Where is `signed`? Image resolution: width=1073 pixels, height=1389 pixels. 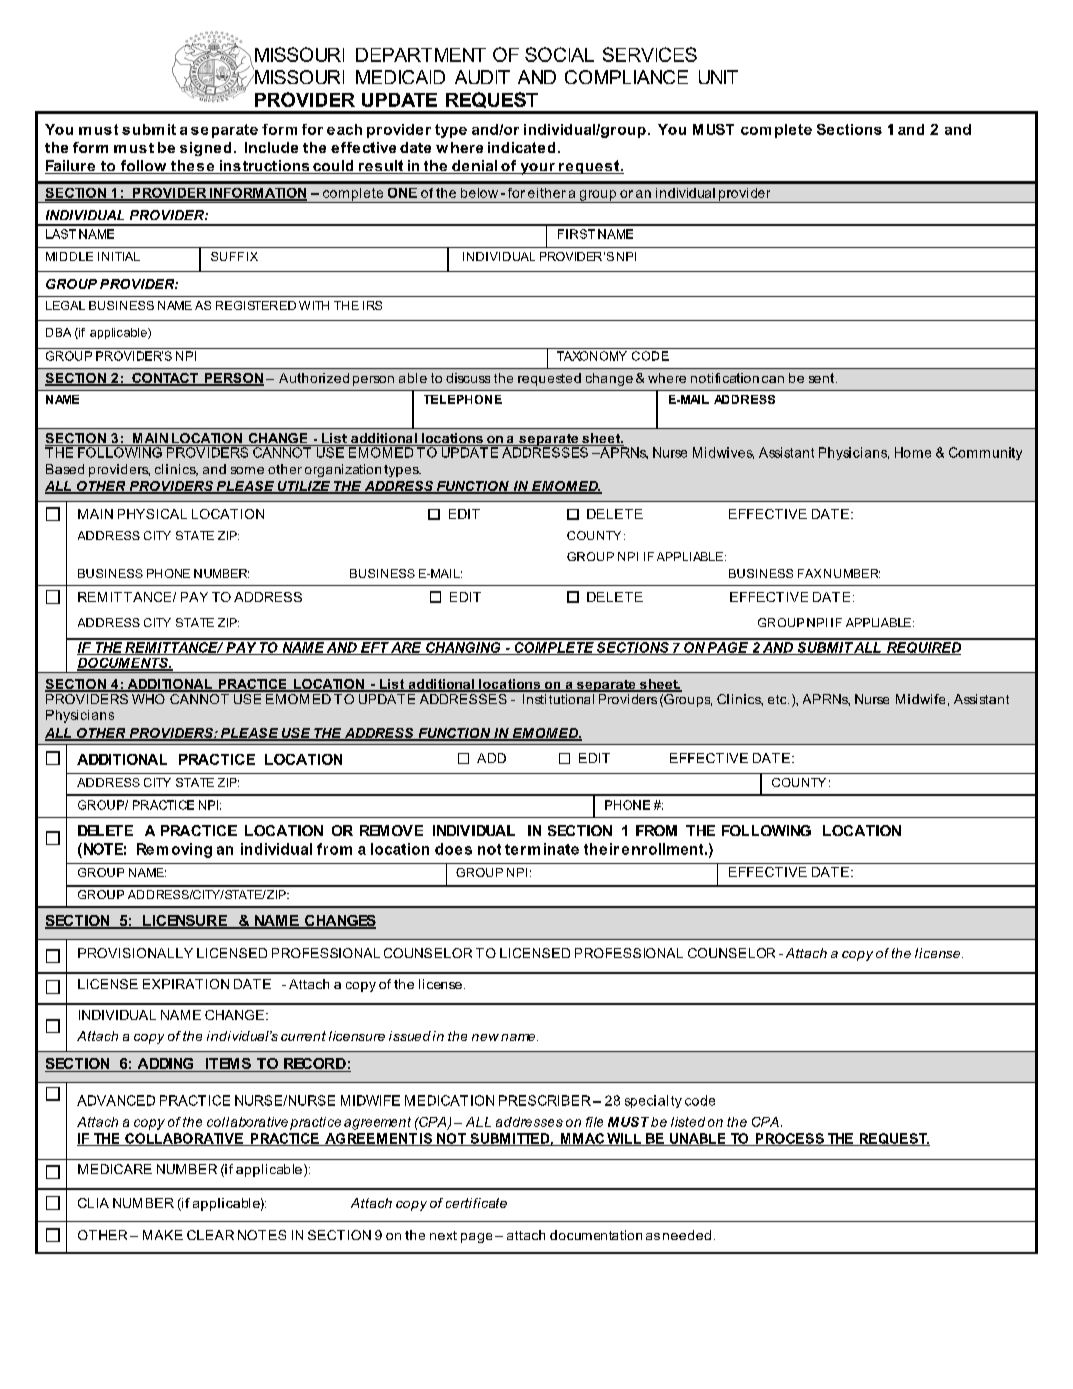 signed is located at coordinates (205, 149).
